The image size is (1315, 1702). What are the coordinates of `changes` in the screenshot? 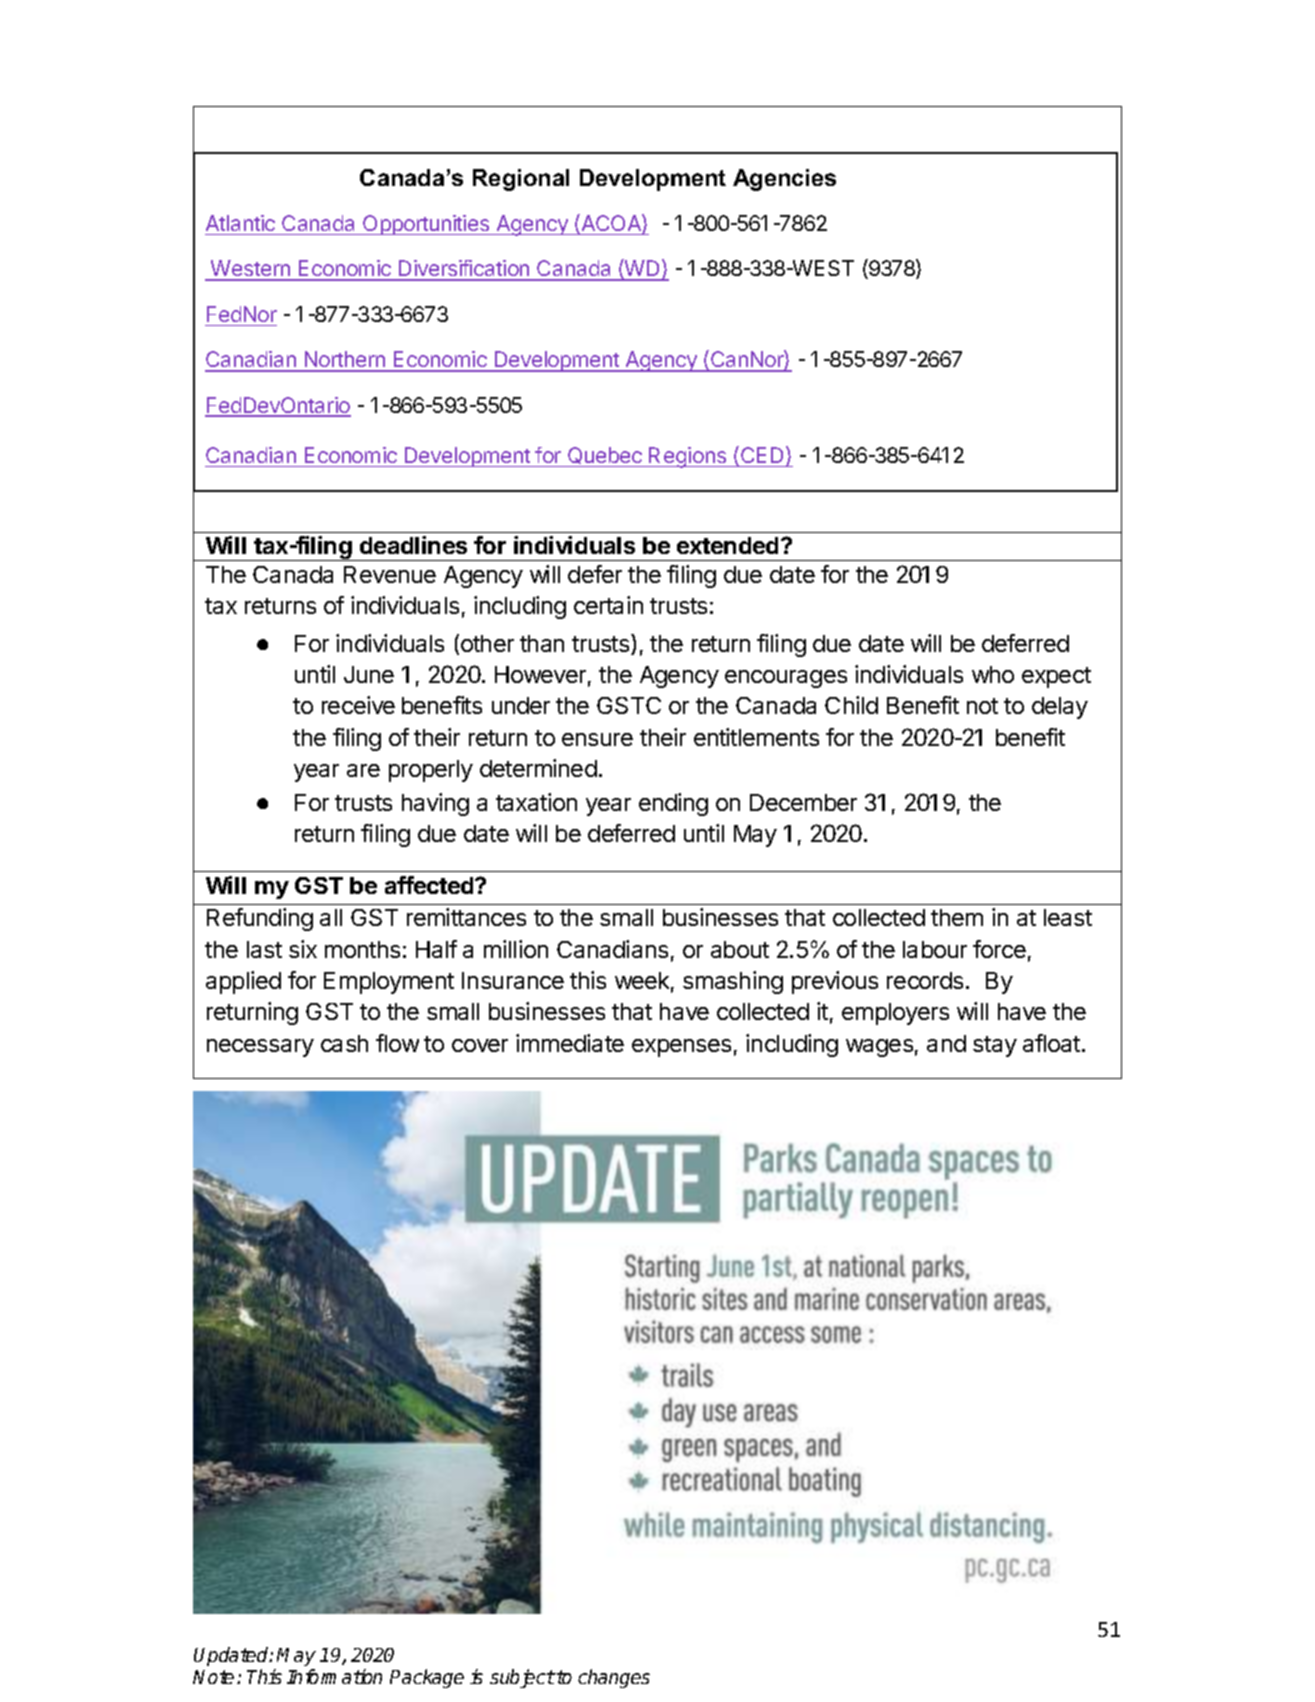 It's located at (614, 1678).
